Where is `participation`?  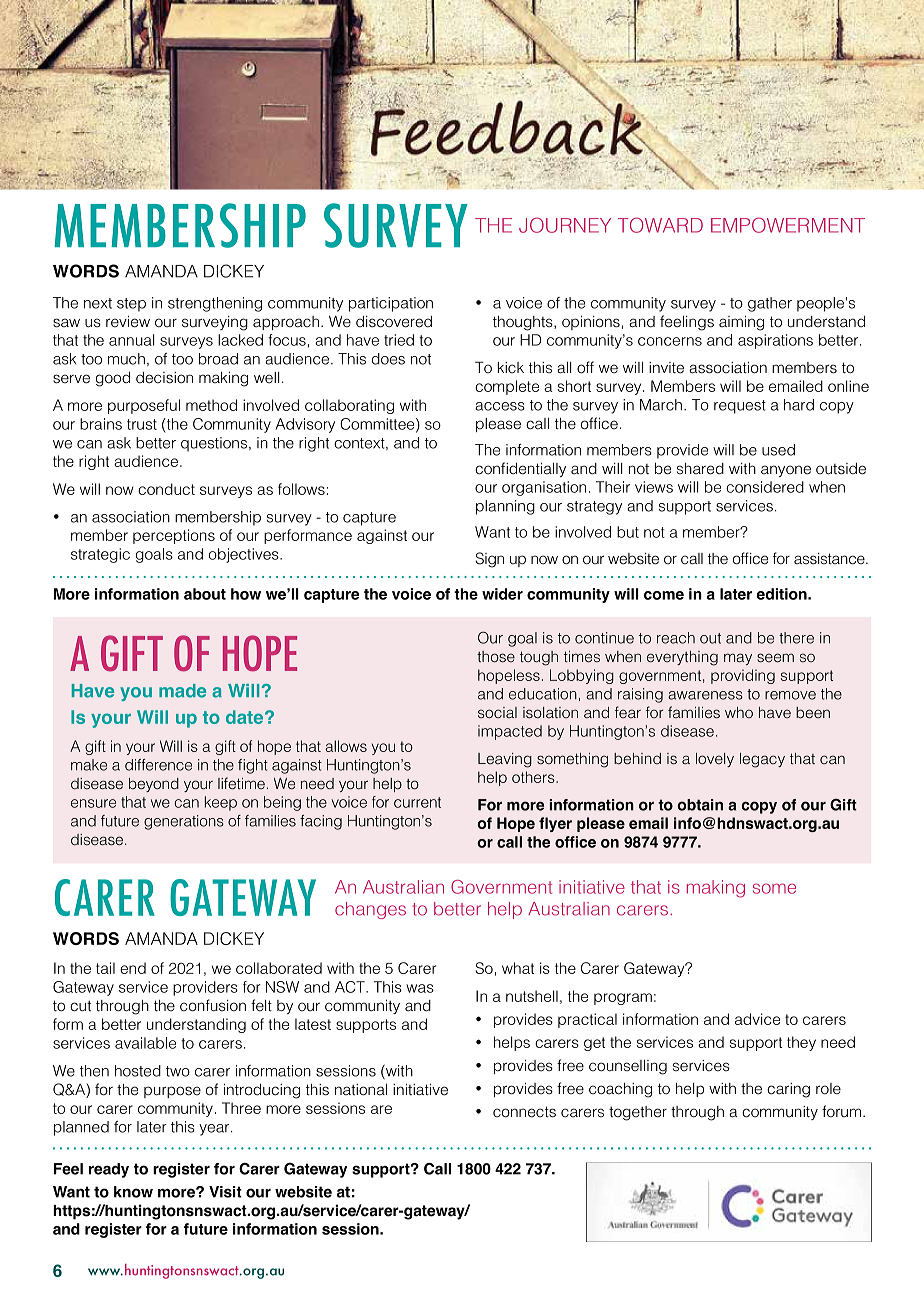 participation is located at coordinates (391, 304).
